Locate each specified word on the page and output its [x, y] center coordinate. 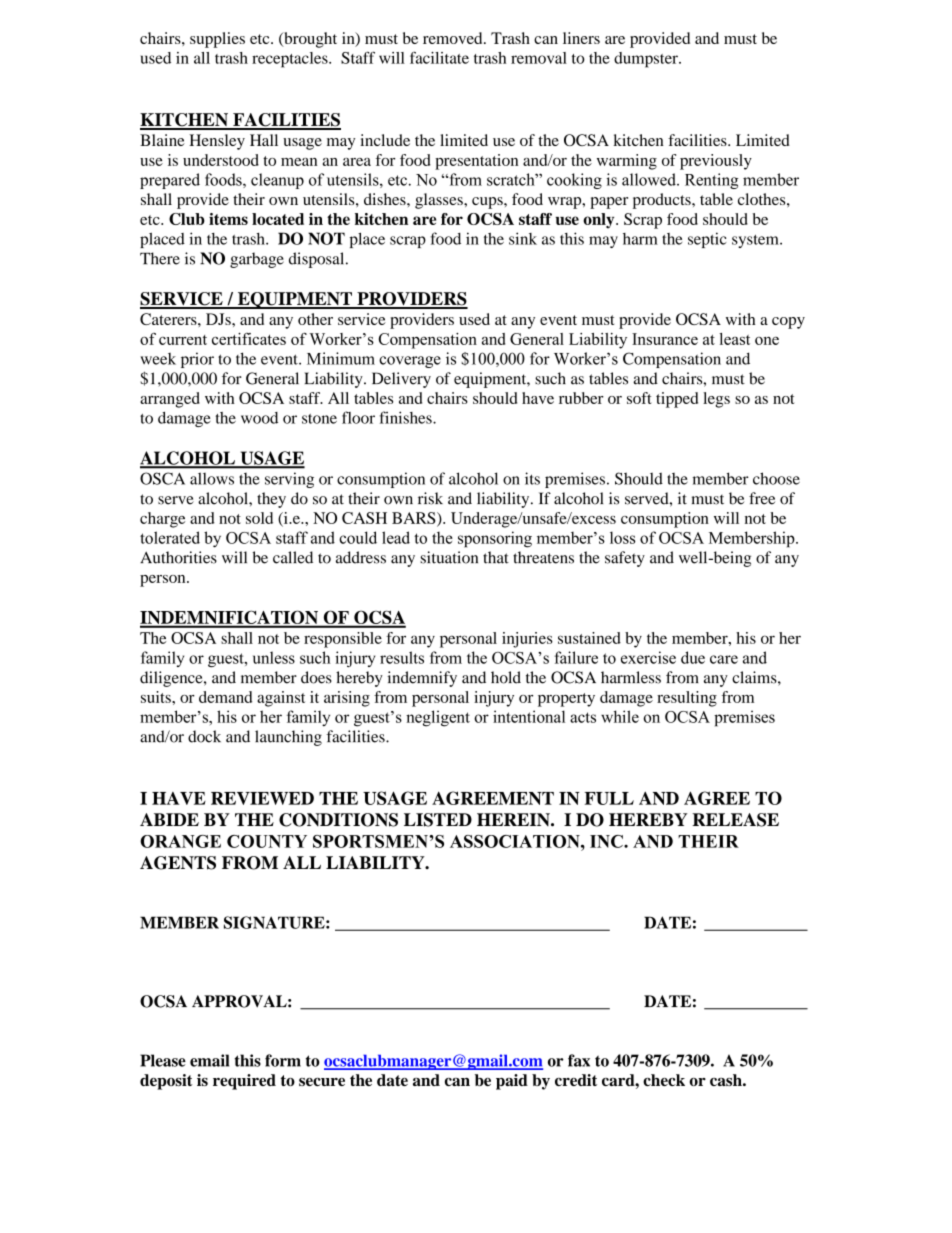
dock [204, 736]
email [209, 1060]
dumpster [647, 60]
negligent [438, 718]
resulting [687, 699]
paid [512, 1082]
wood [259, 418]
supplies [217, 40]
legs [716, 400]
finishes [406, 417]
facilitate [439, 57]
